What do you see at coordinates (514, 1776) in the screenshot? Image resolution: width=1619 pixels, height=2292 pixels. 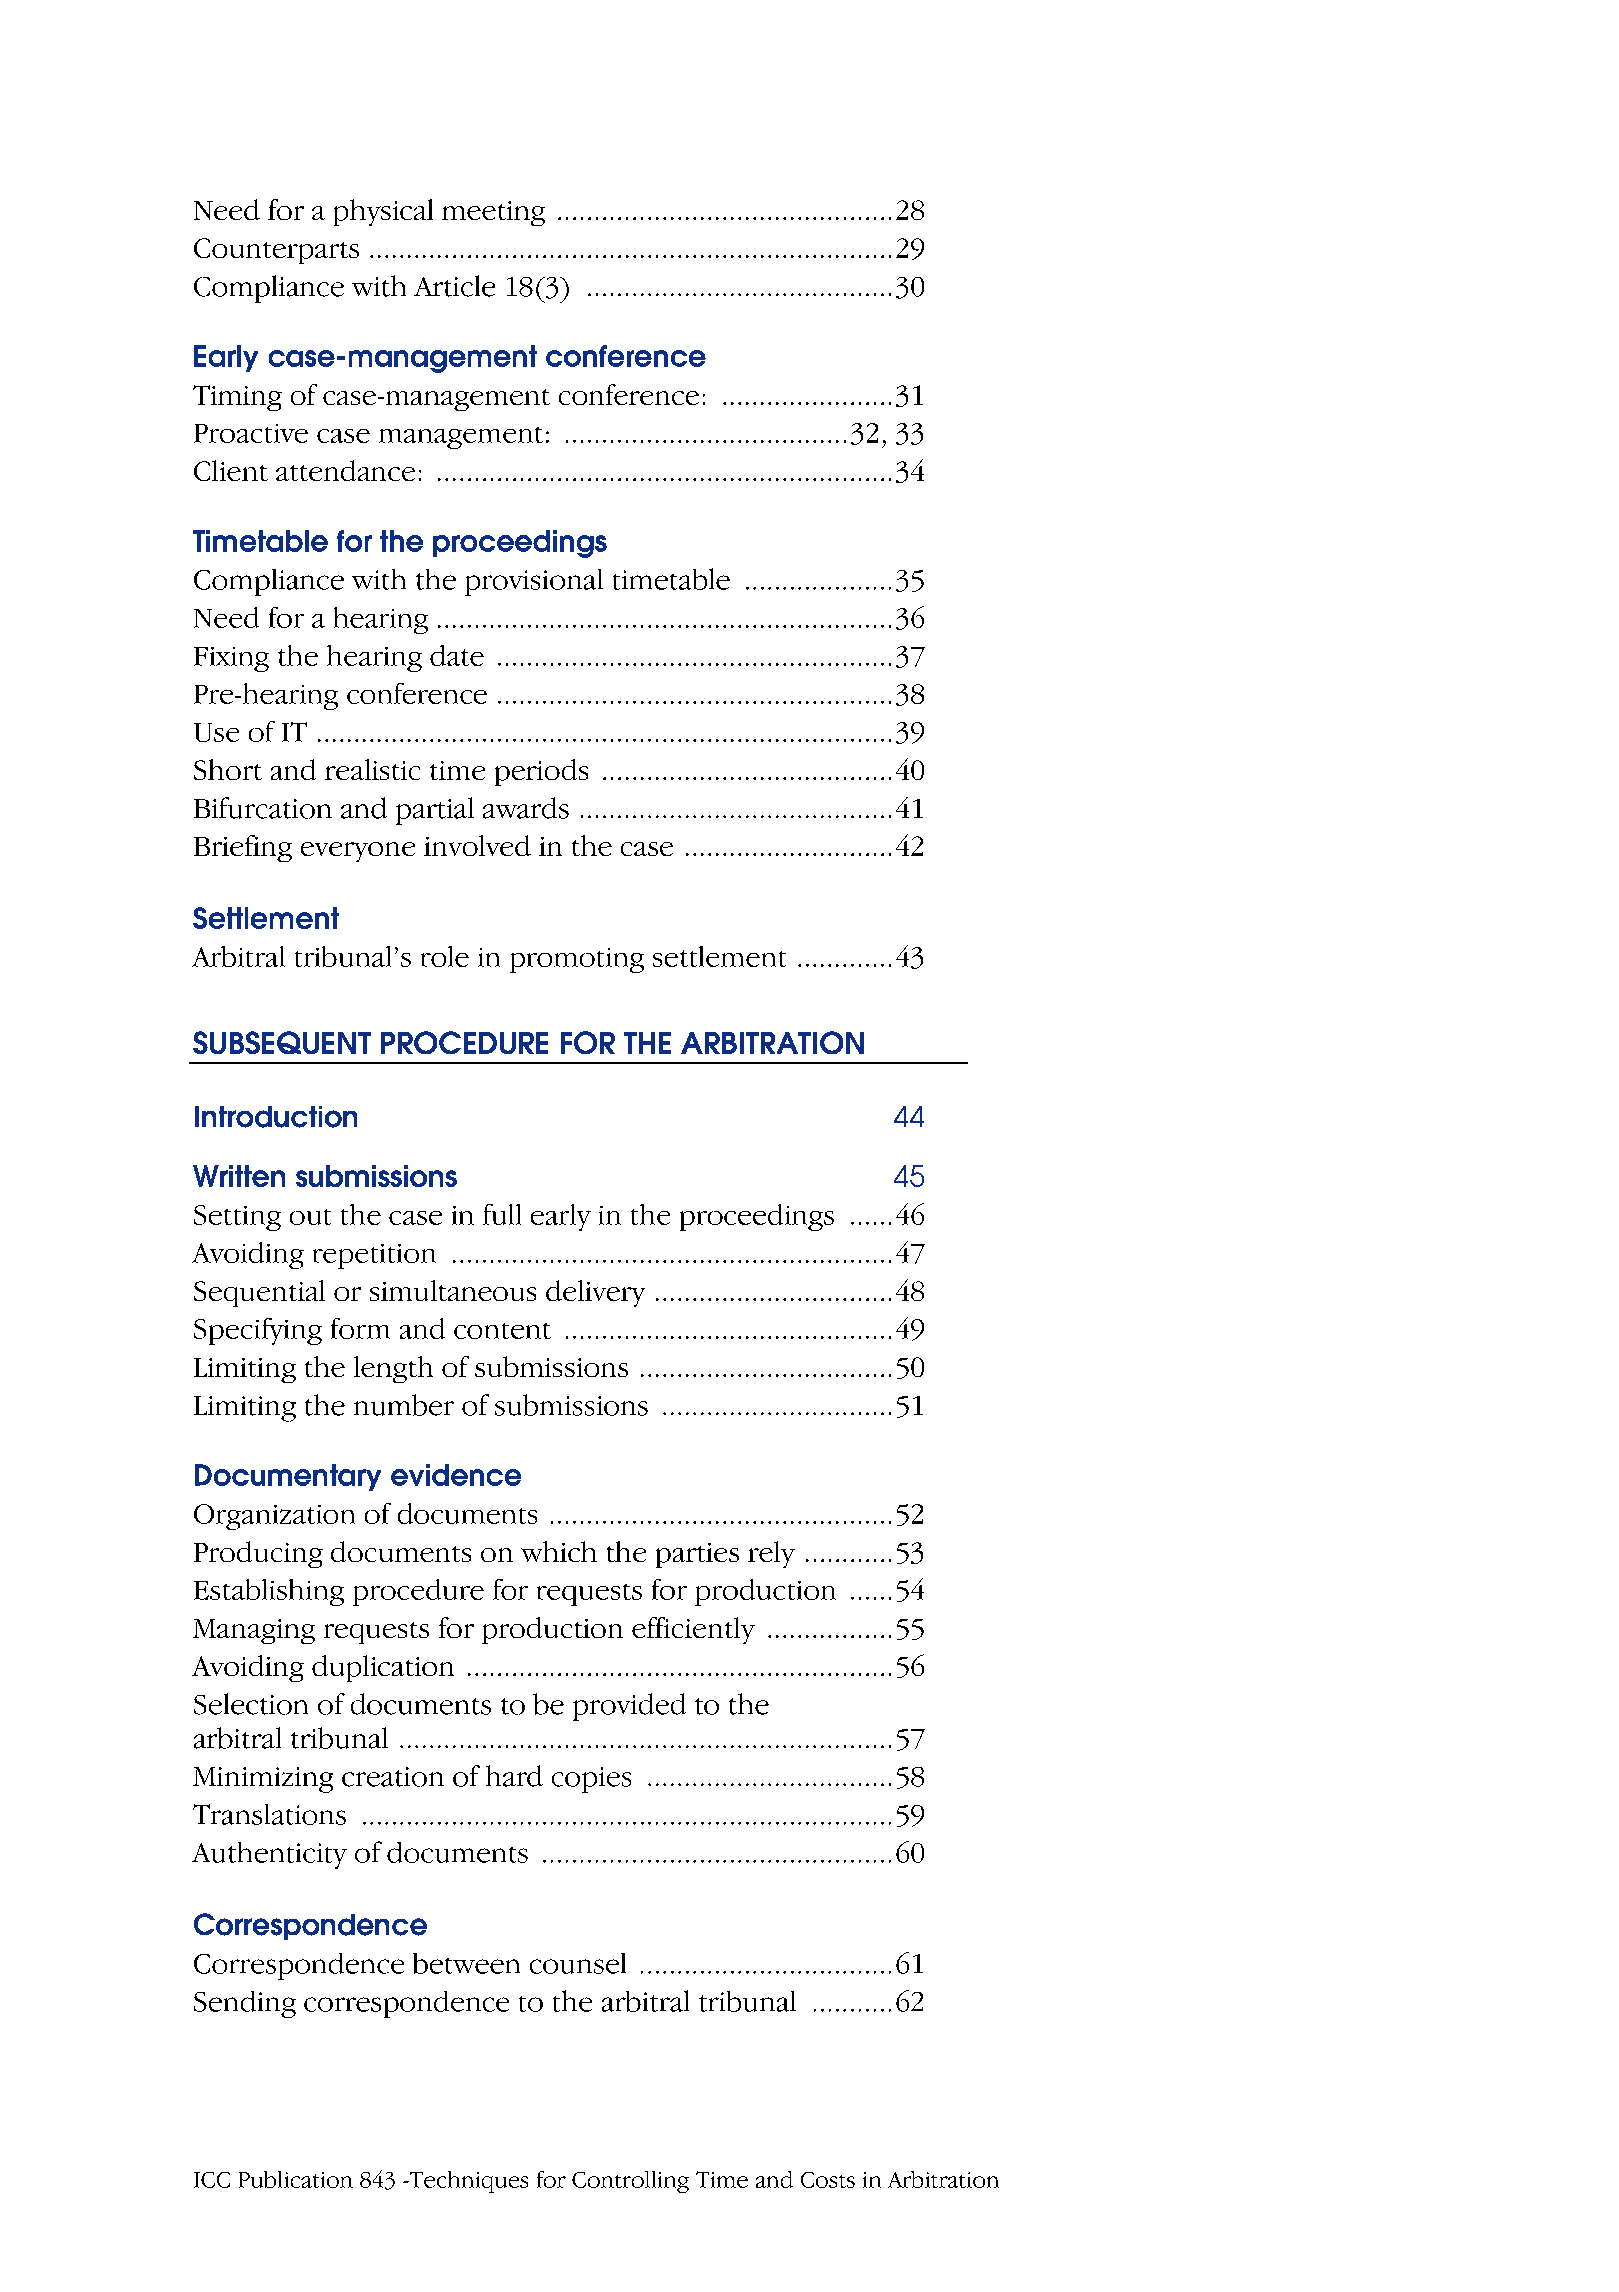 I see `hard` at bounding box center [514, 1776].
